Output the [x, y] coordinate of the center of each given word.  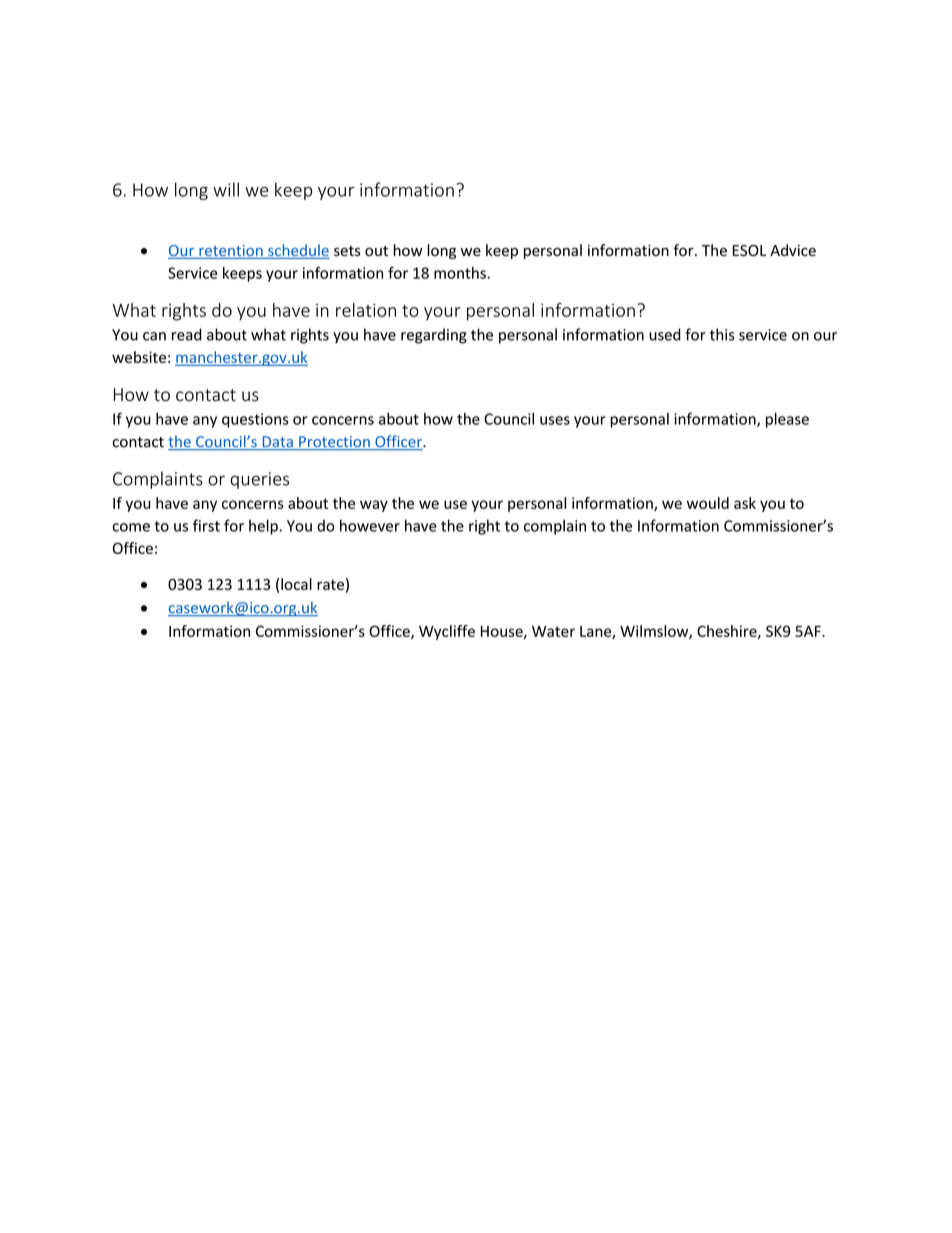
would [708, 503]
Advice [793, 250]
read [187, 334]
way [374, 506]
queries [259, 480]
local [296, 584]
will [226, 189]
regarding [434, 336]
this [722, 334]
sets [347, 251]
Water [553, 631]
